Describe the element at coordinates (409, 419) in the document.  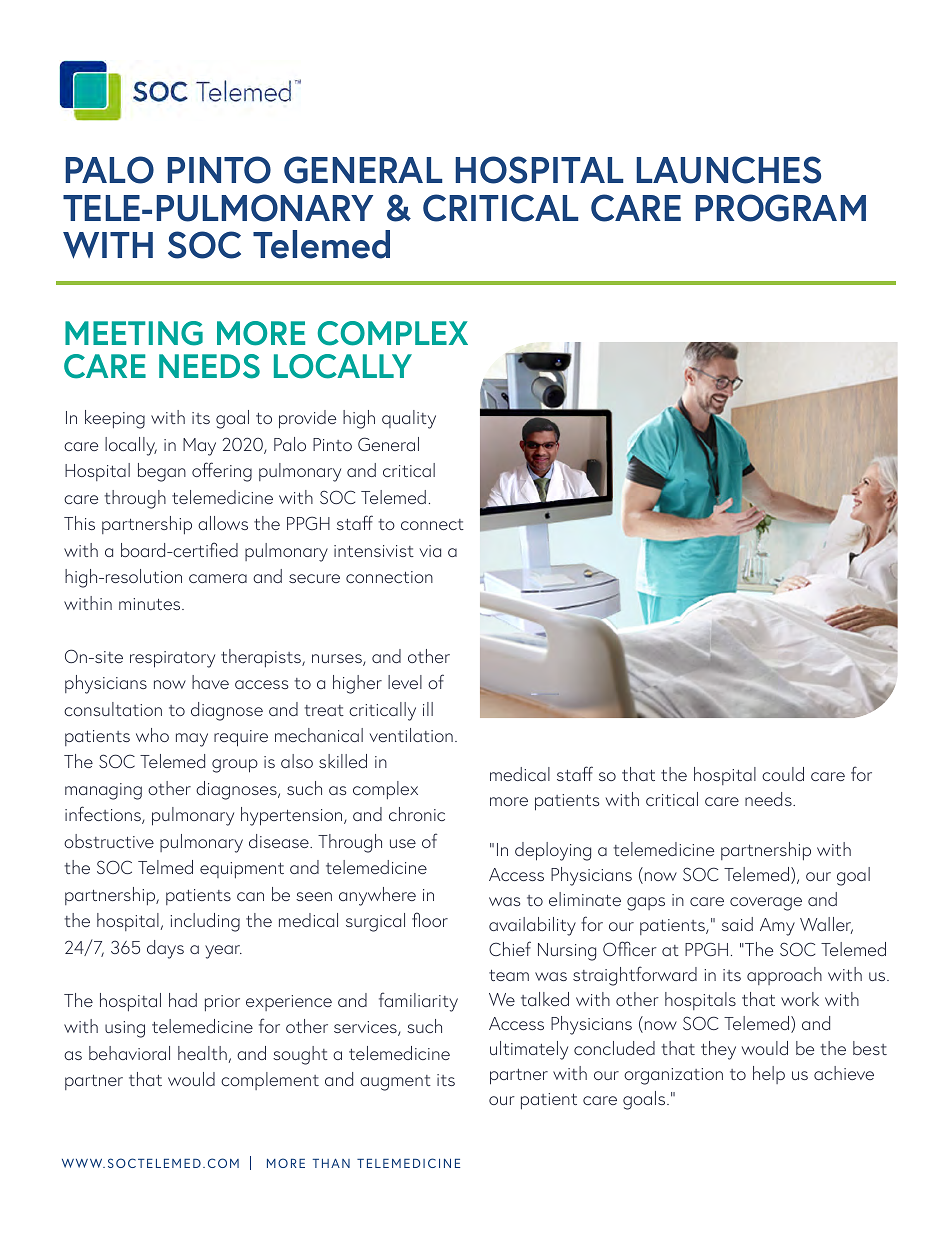
I see `quality` at that location.
